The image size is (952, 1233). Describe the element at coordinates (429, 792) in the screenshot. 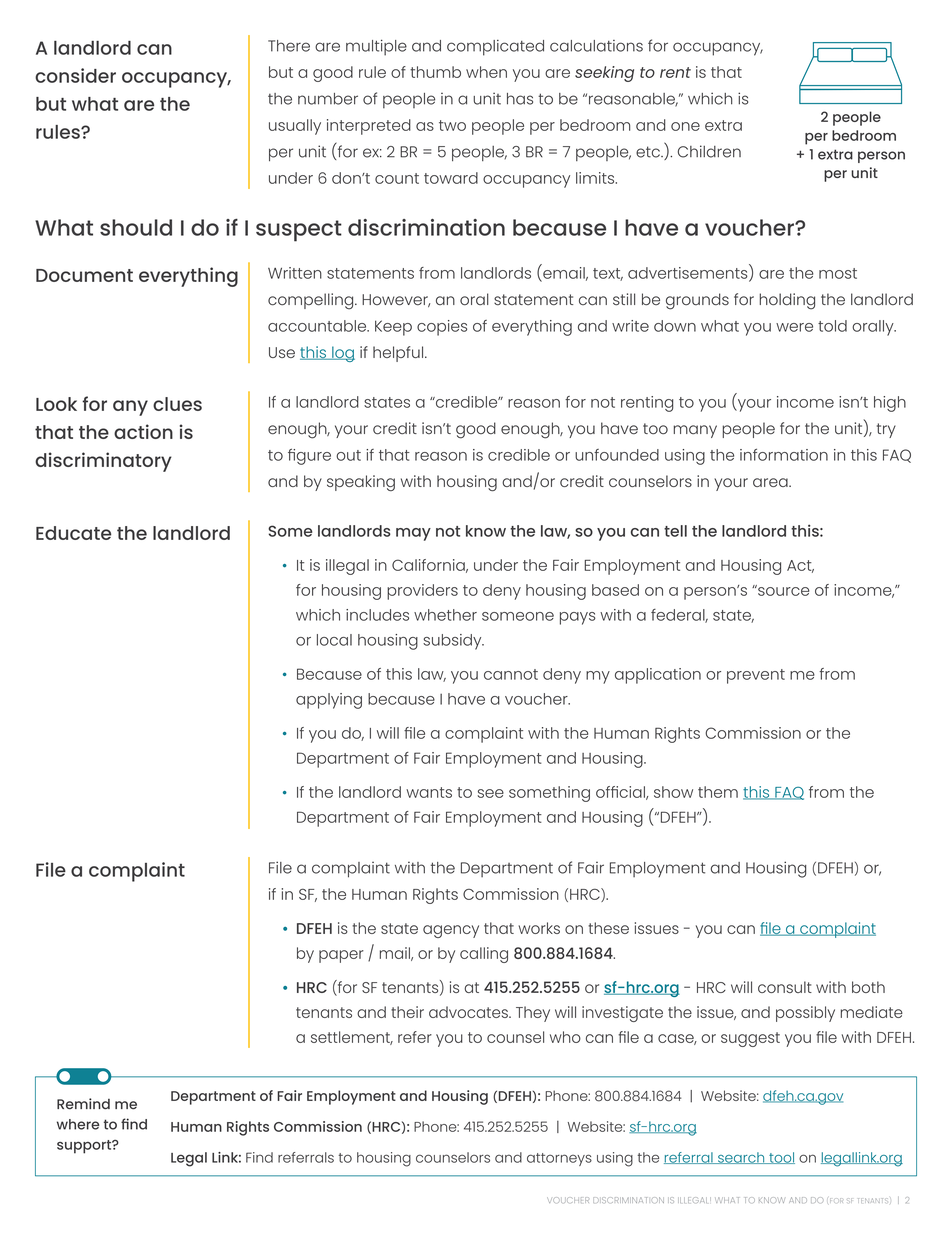

I see `wants` at that location.
